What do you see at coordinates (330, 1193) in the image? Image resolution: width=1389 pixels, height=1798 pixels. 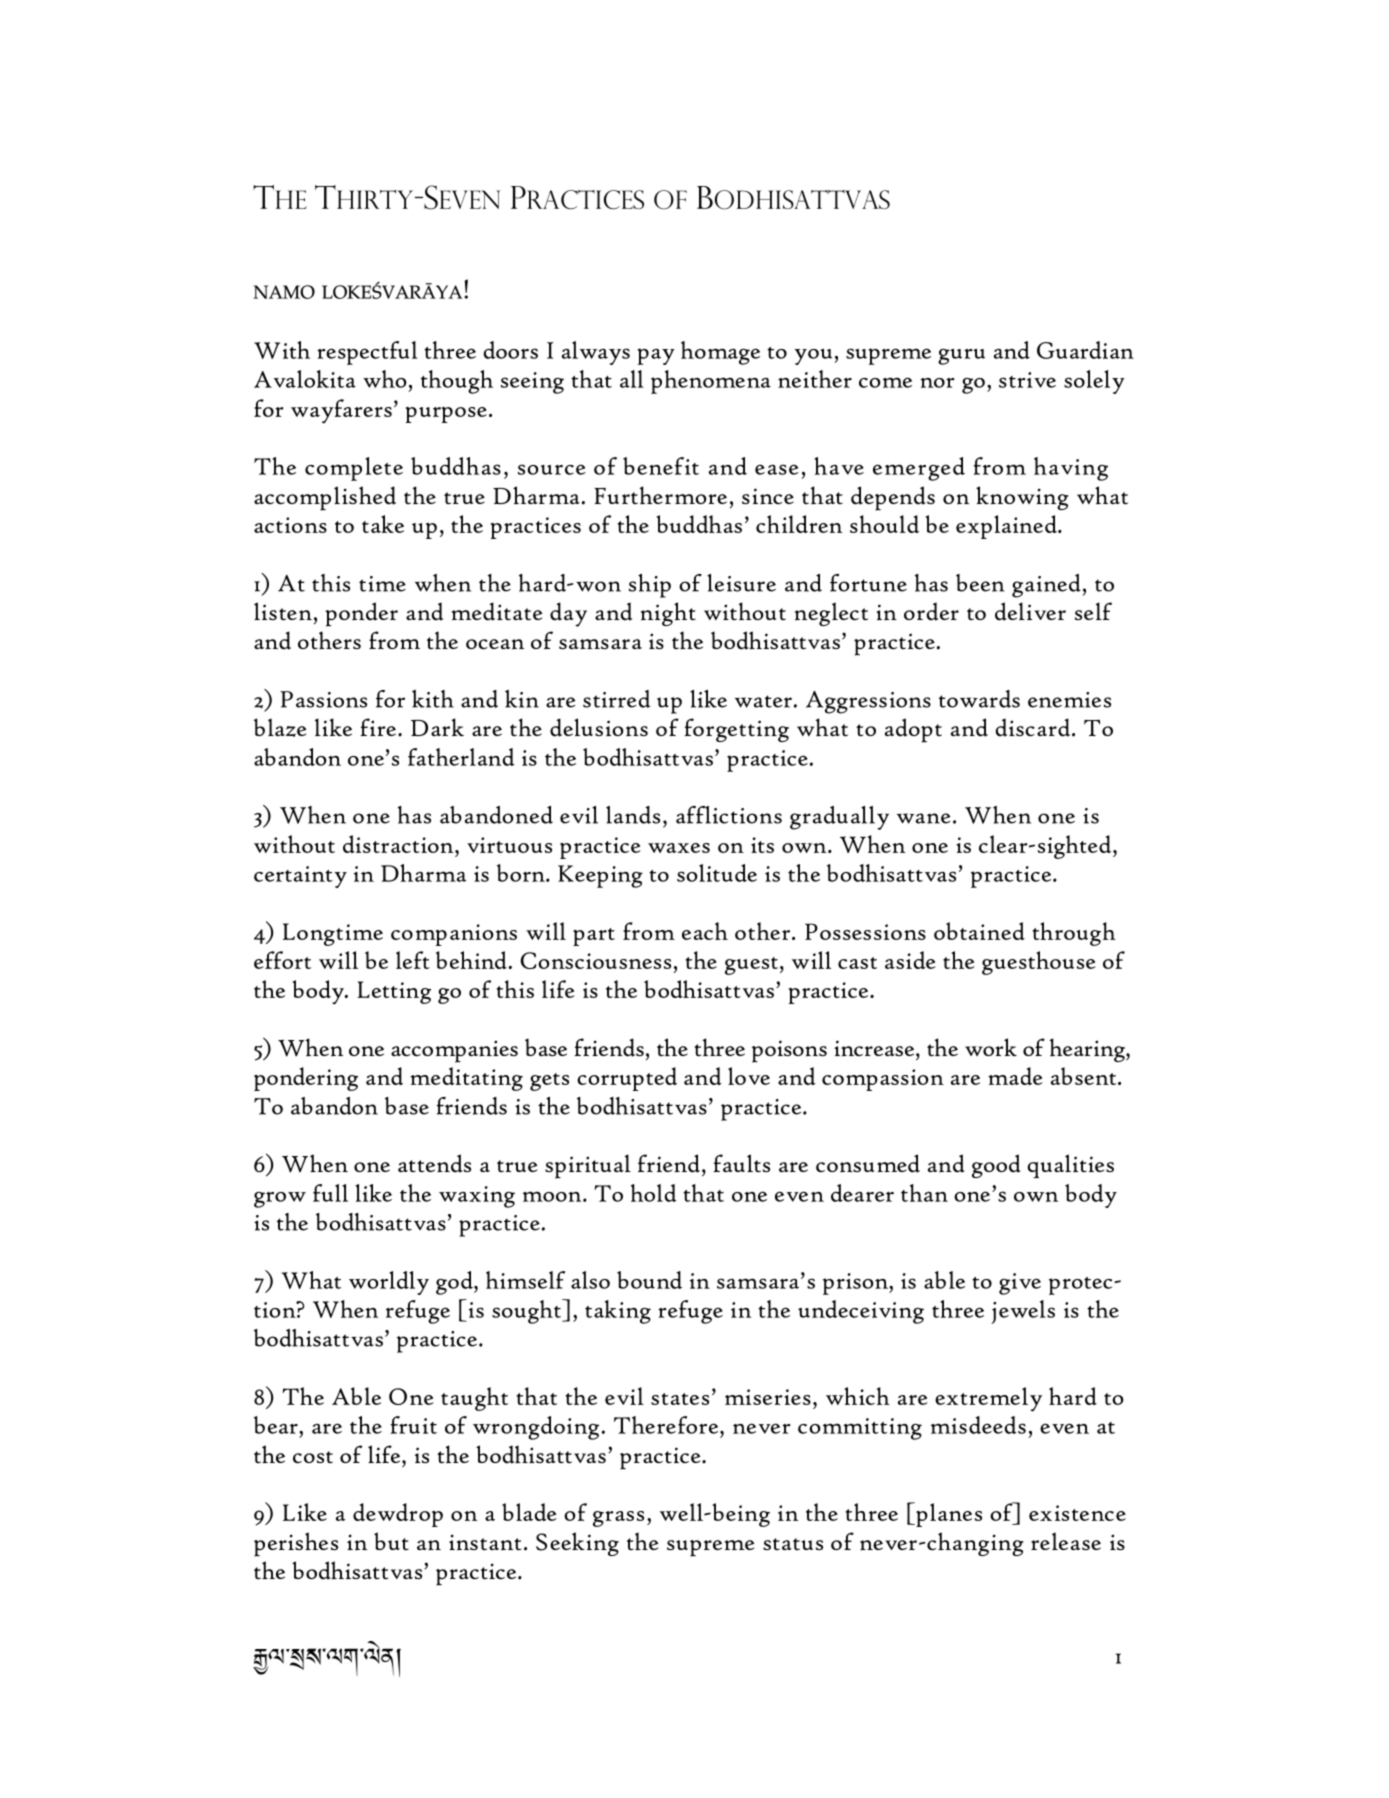 I see `full` at bounding box center [330, 1193].
